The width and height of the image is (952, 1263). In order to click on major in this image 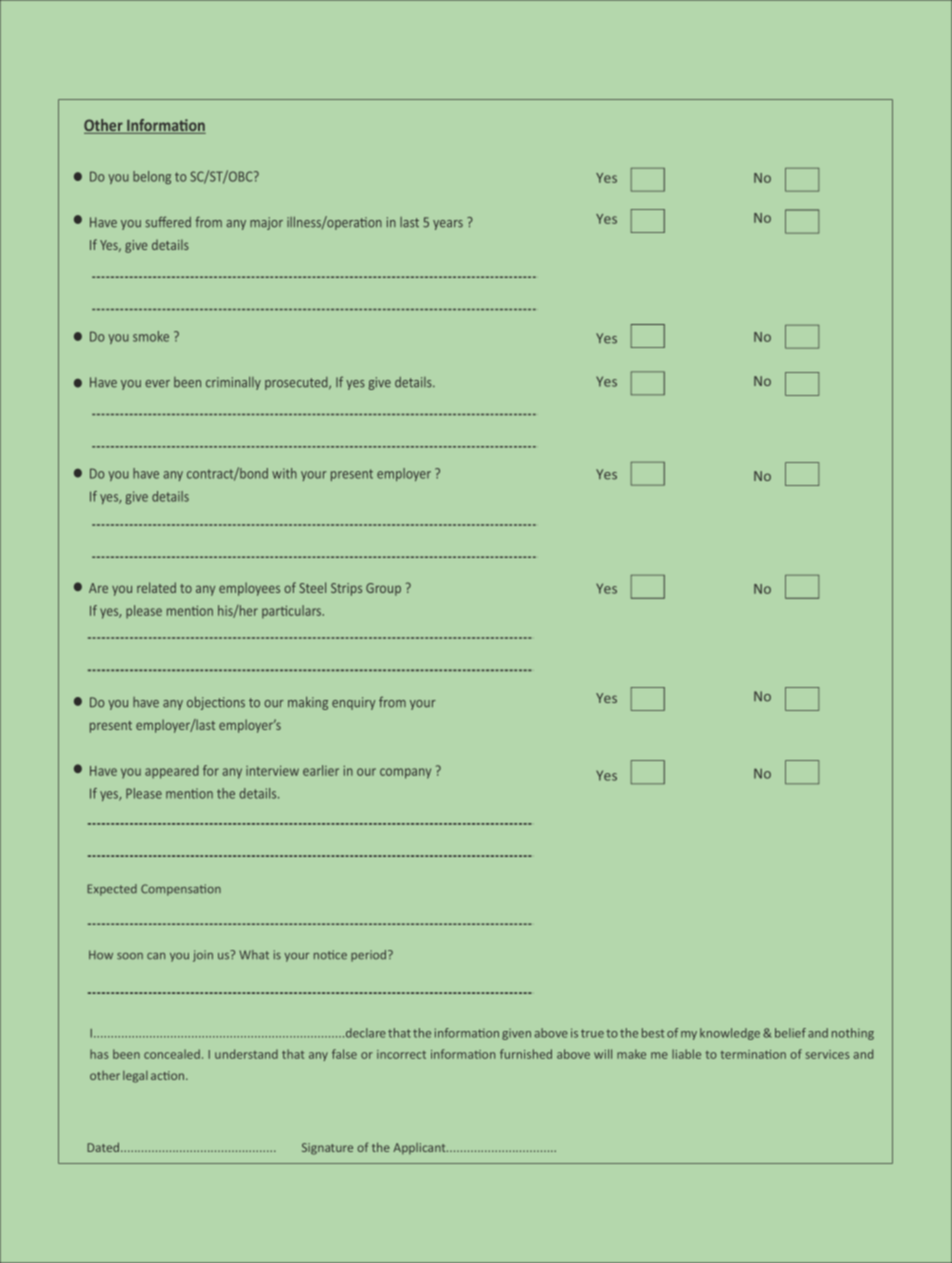, I will do `click(266, 223)`.
